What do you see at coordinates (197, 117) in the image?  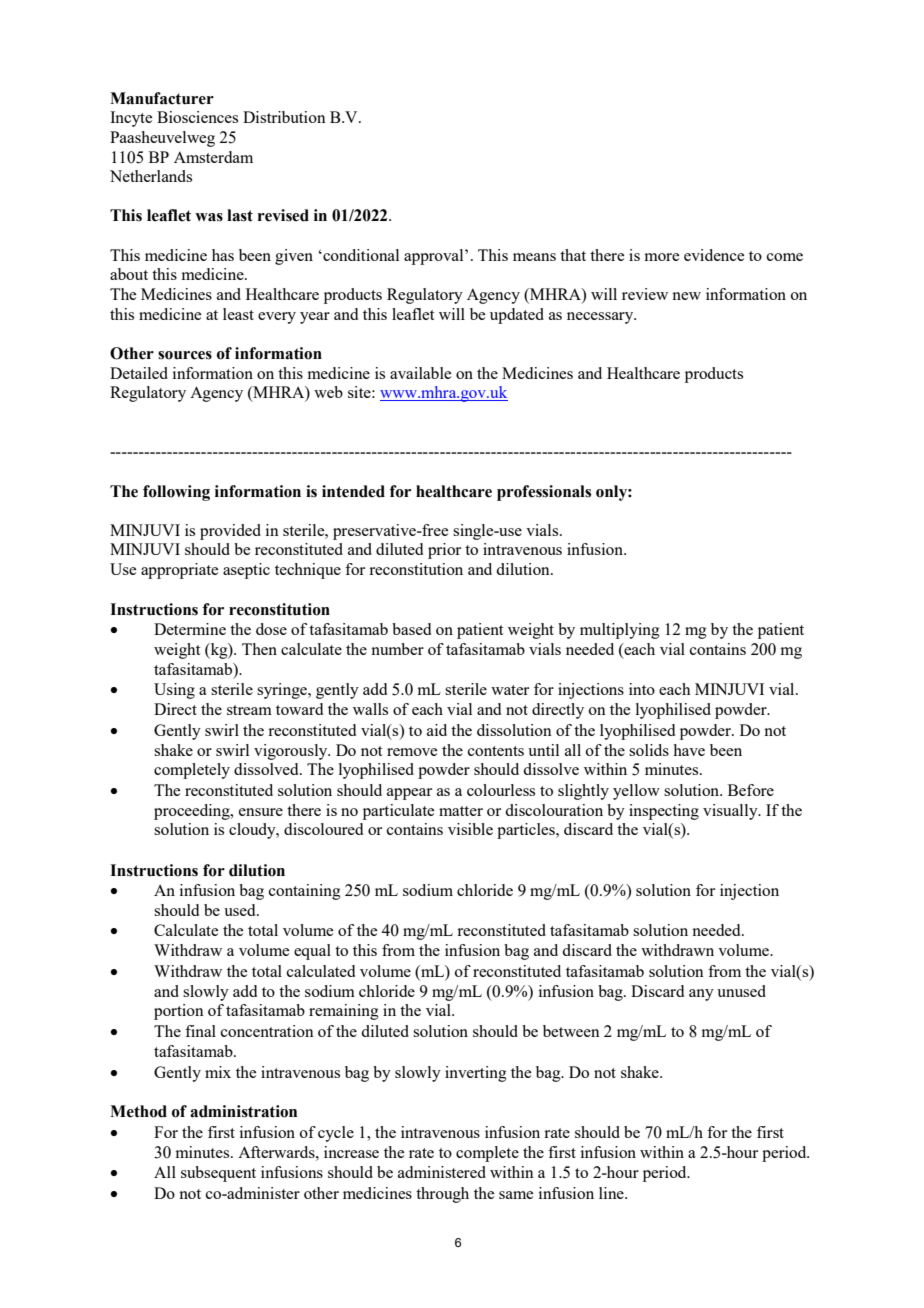 I see `Biosciences` at bounding box center [197, 117].
